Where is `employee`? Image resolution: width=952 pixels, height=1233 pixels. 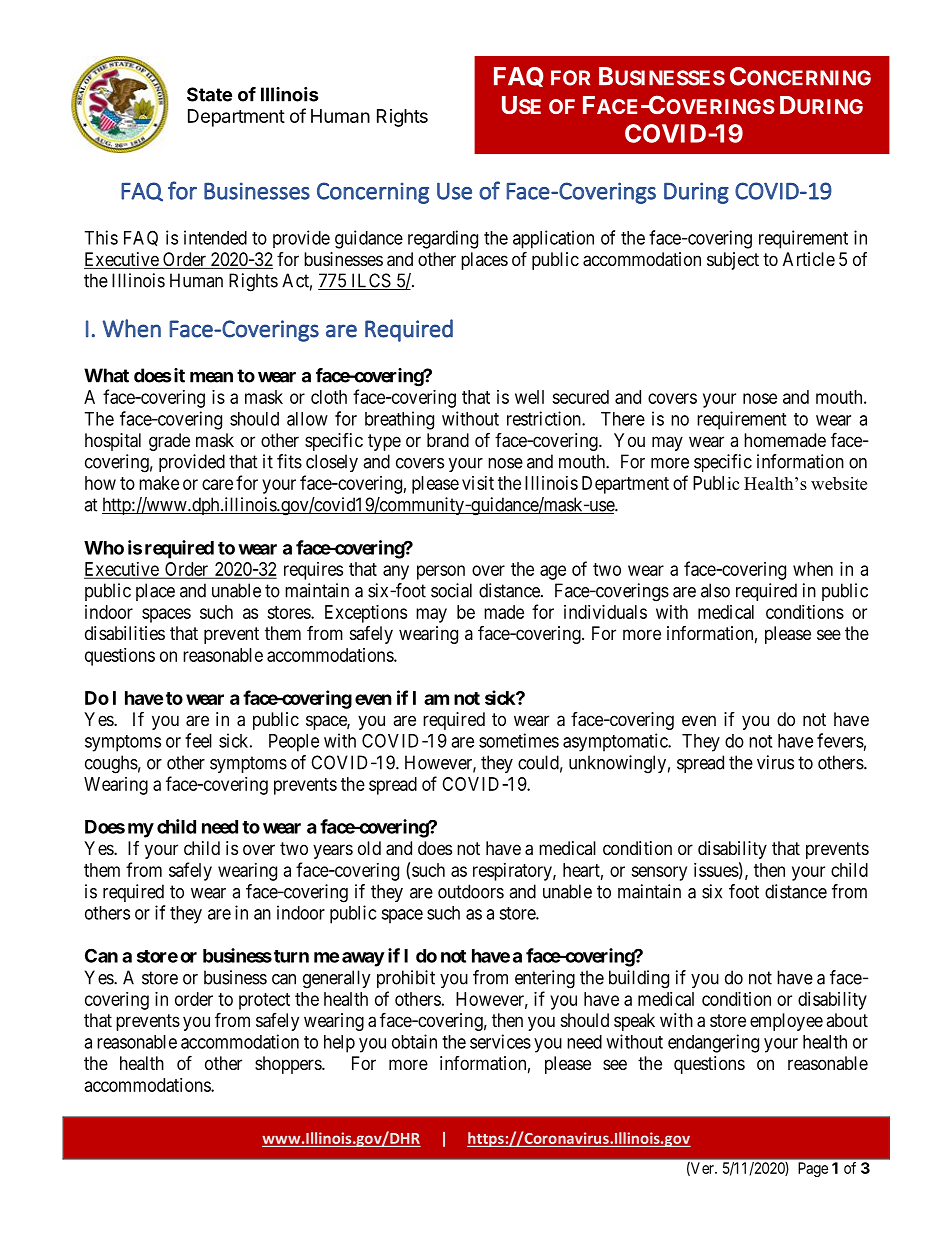 employee is located at coordinates (786, 1022).
